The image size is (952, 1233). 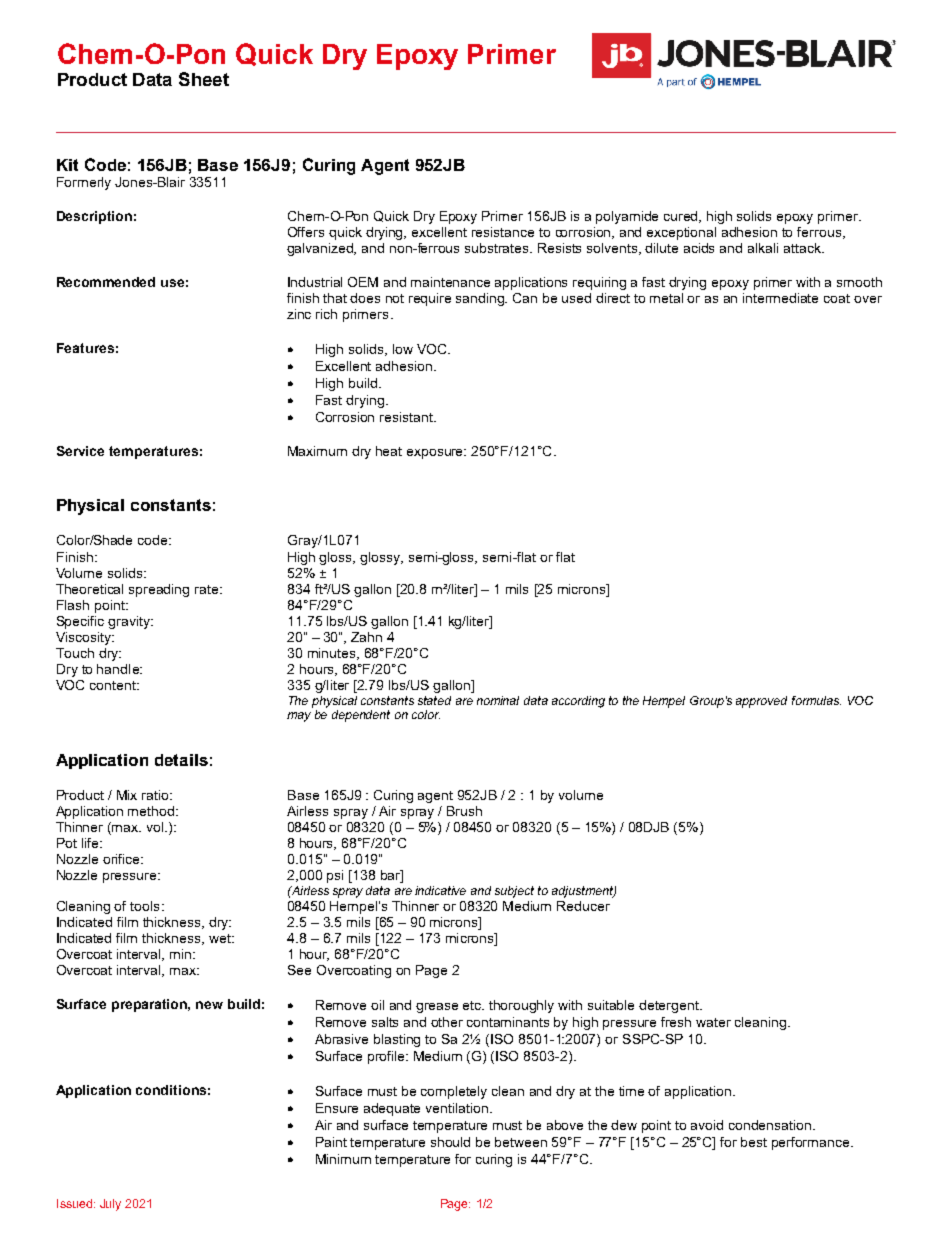 What do you see at coordinates (682, 217) in the page?
I see `cured` at bounding box center [682, 217].
